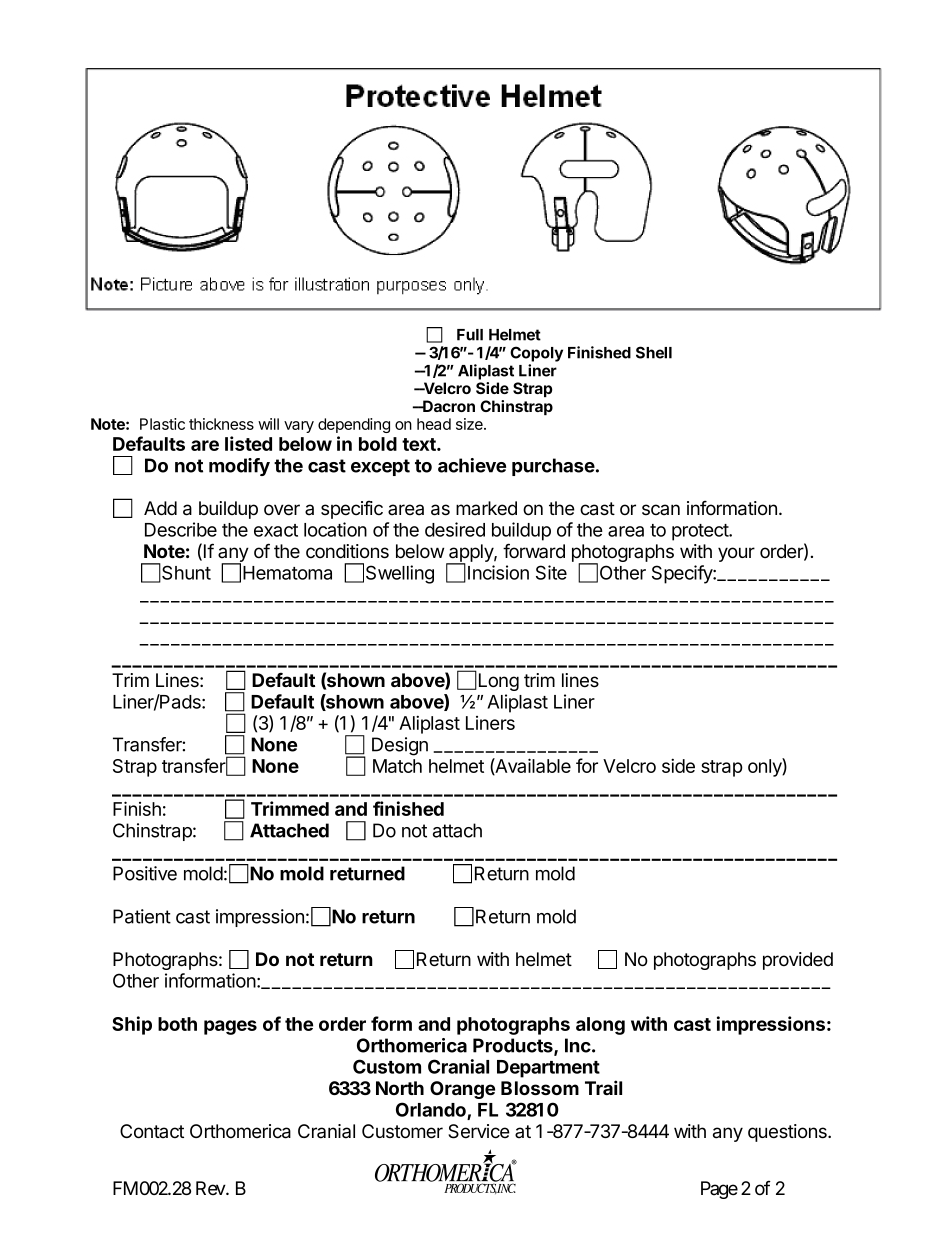  I want to click on provided, so click(798, 961).
